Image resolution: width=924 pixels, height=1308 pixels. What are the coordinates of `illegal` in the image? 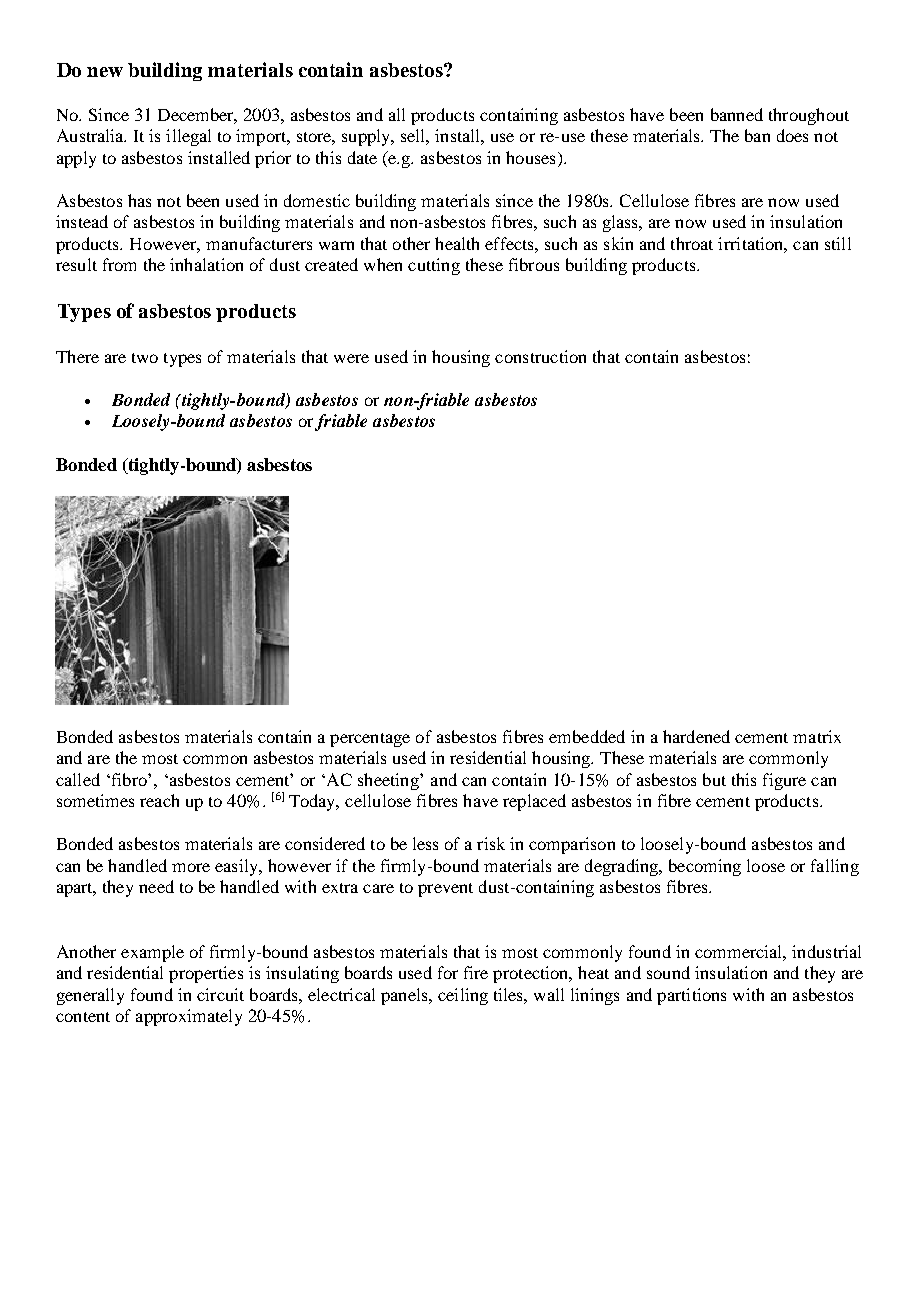 It's located at (188, 137).
